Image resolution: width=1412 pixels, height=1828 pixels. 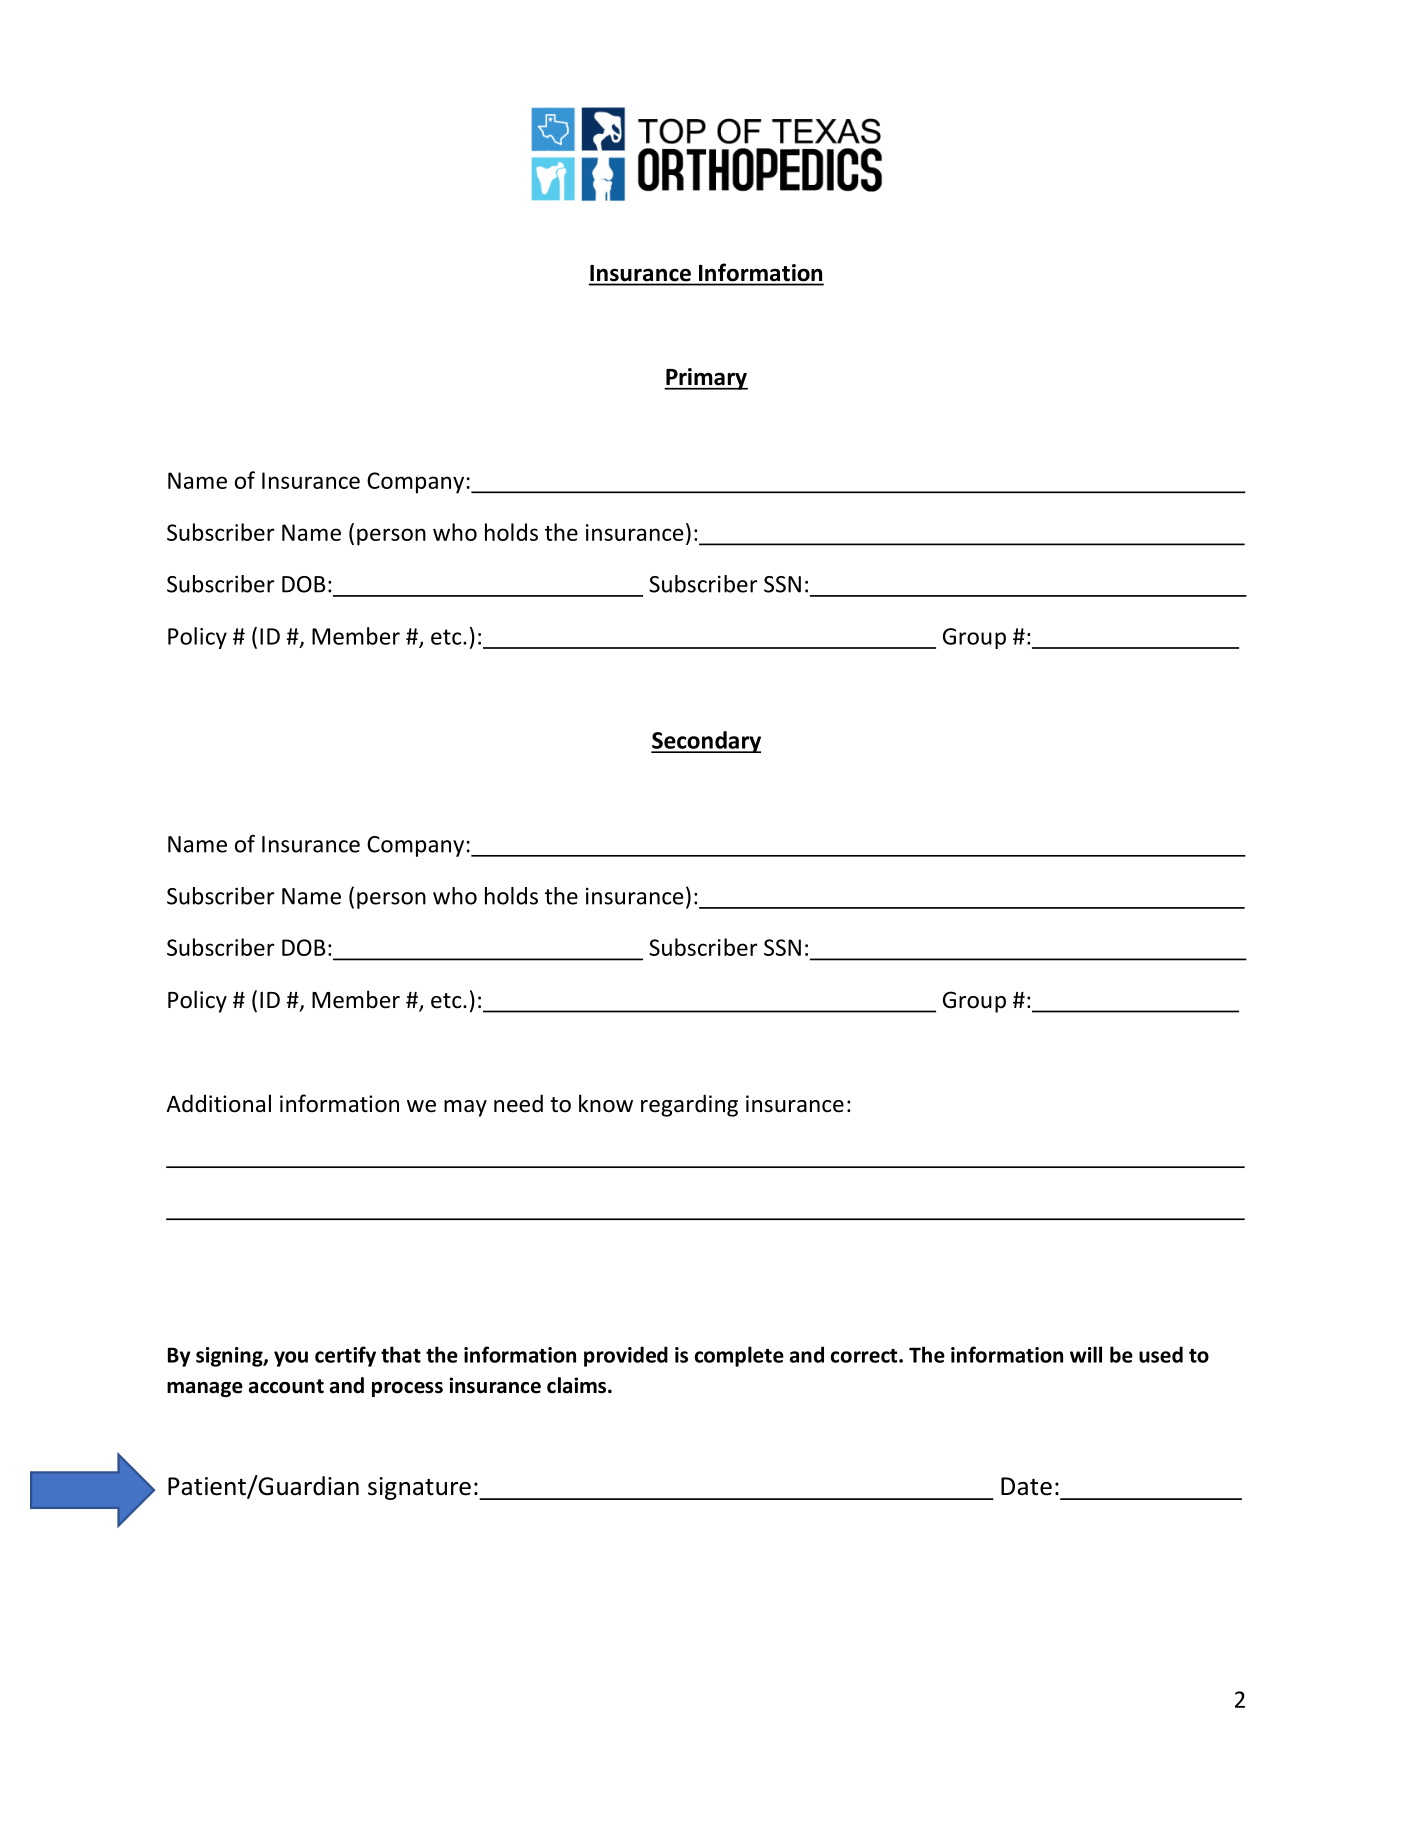 What do you see at coordinates (689, 1105) in the screenshot?
I see `regarding` at bounding box center [689, 1105].
